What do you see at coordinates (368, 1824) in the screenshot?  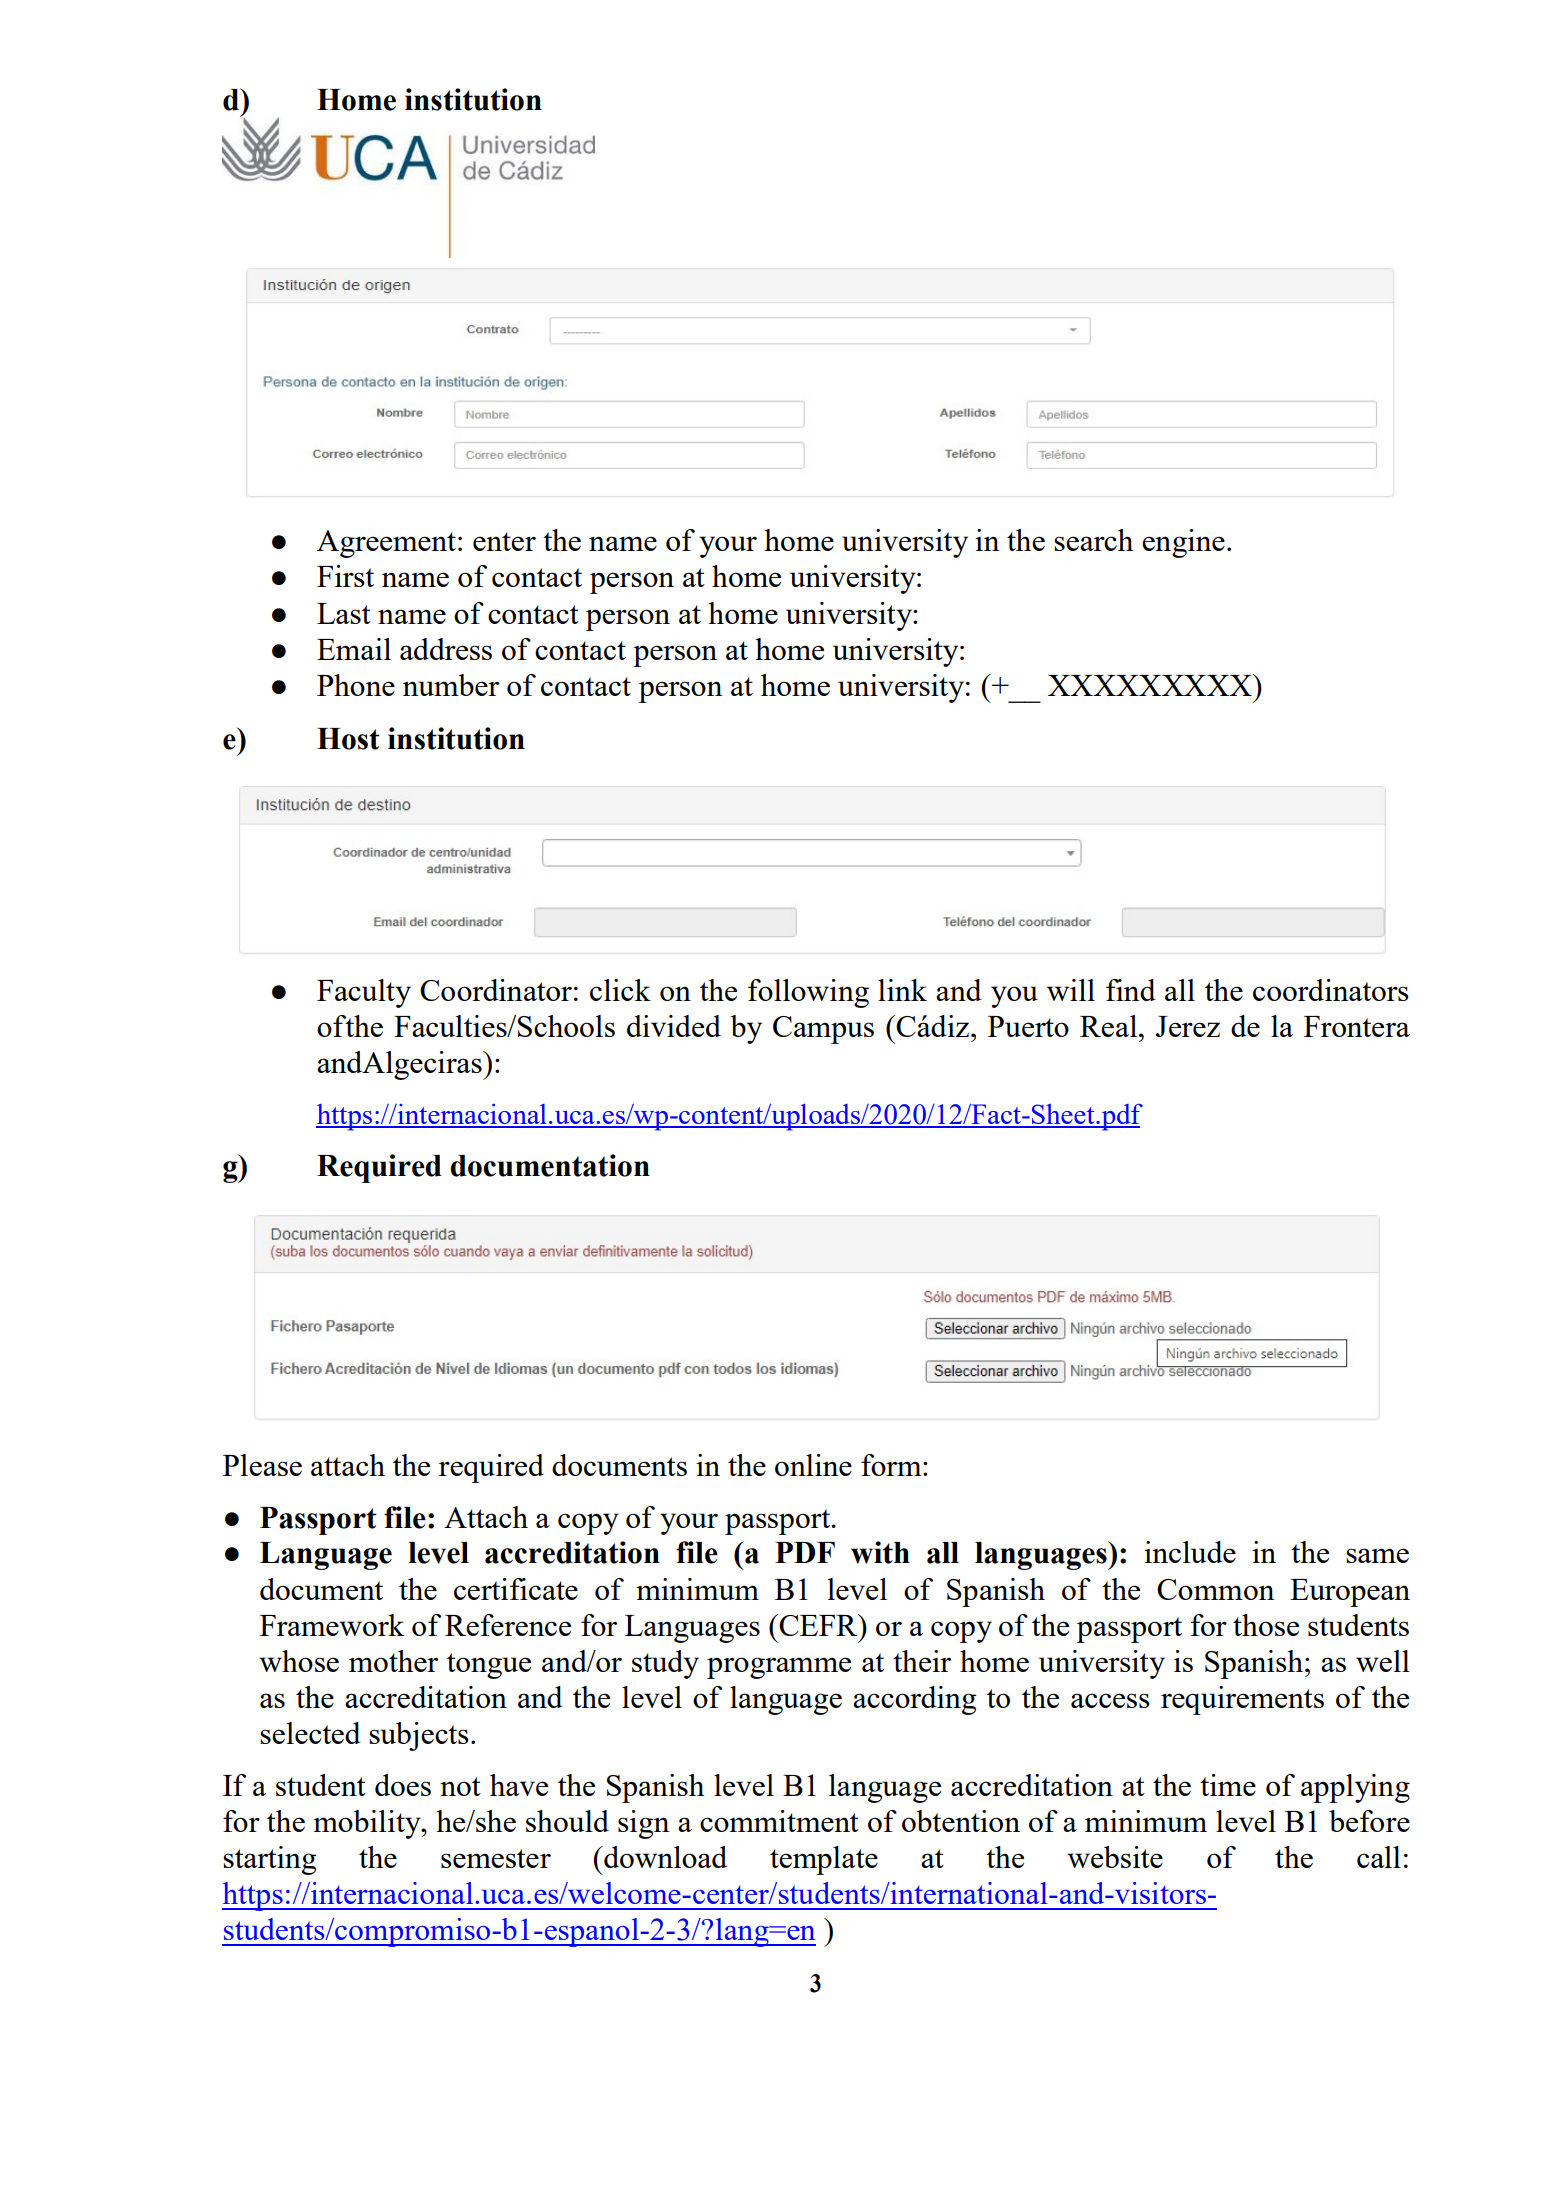 I see `mobility` at bounding box center [368, 1824].
